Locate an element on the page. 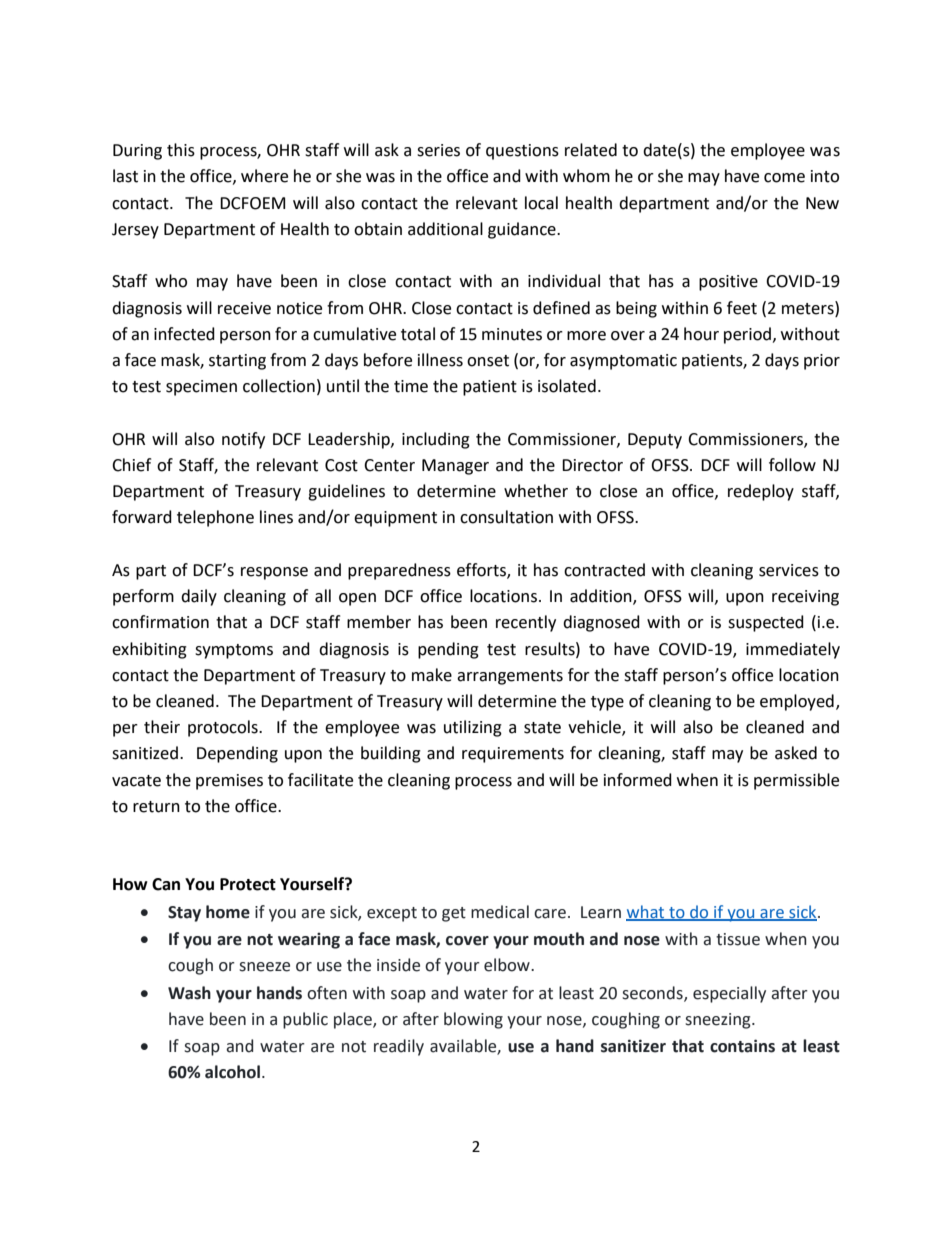  requirements is located at coordinates (513, 755).
